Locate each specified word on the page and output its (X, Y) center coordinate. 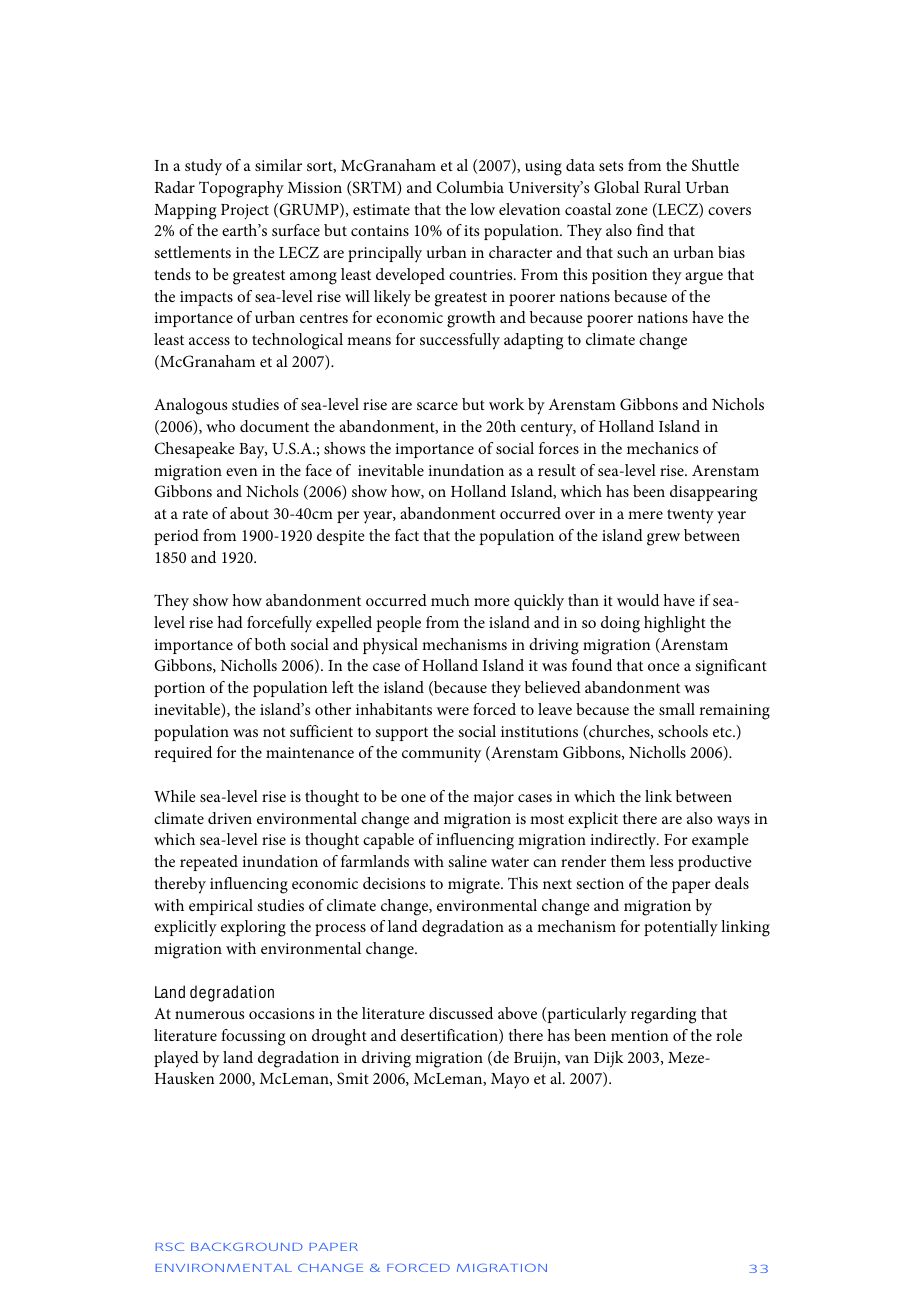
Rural (662, 187)
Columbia (470, 187)
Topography (241, 189)
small (677, 709)
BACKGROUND (247, 1247)
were (453, 711)
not (274, 732)
